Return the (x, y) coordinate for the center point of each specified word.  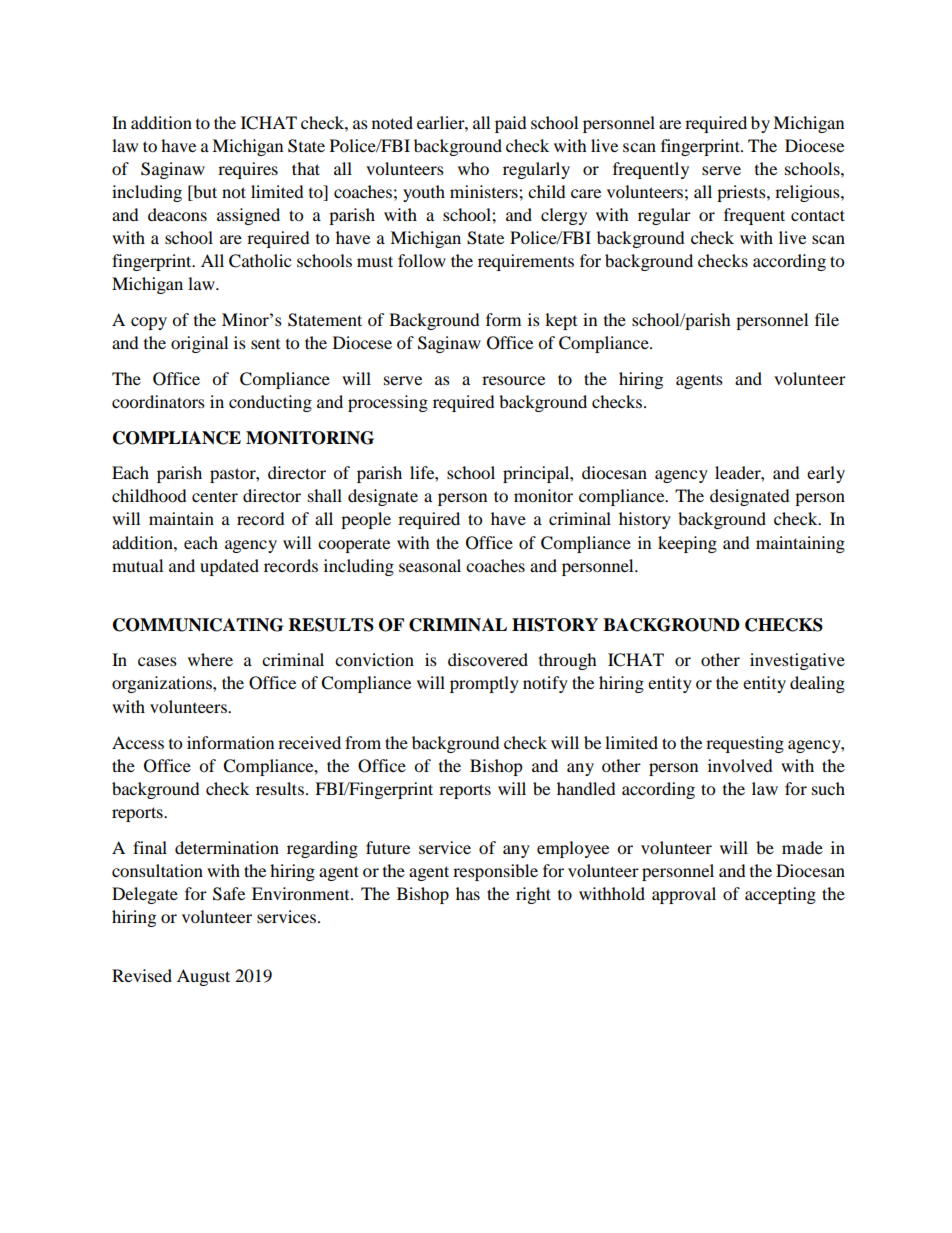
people (366, 520)
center (215, 496)
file (827, 319)
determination (227, 847)
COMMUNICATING (198, 625)
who (473, 168)
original (199, 344)
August (203, 977)
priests (742, 193)
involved (740, 765)
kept (561, 321)
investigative (797, 661)
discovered (488, 659)
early (826, 474)
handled (586, 788)
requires (248, 170)
